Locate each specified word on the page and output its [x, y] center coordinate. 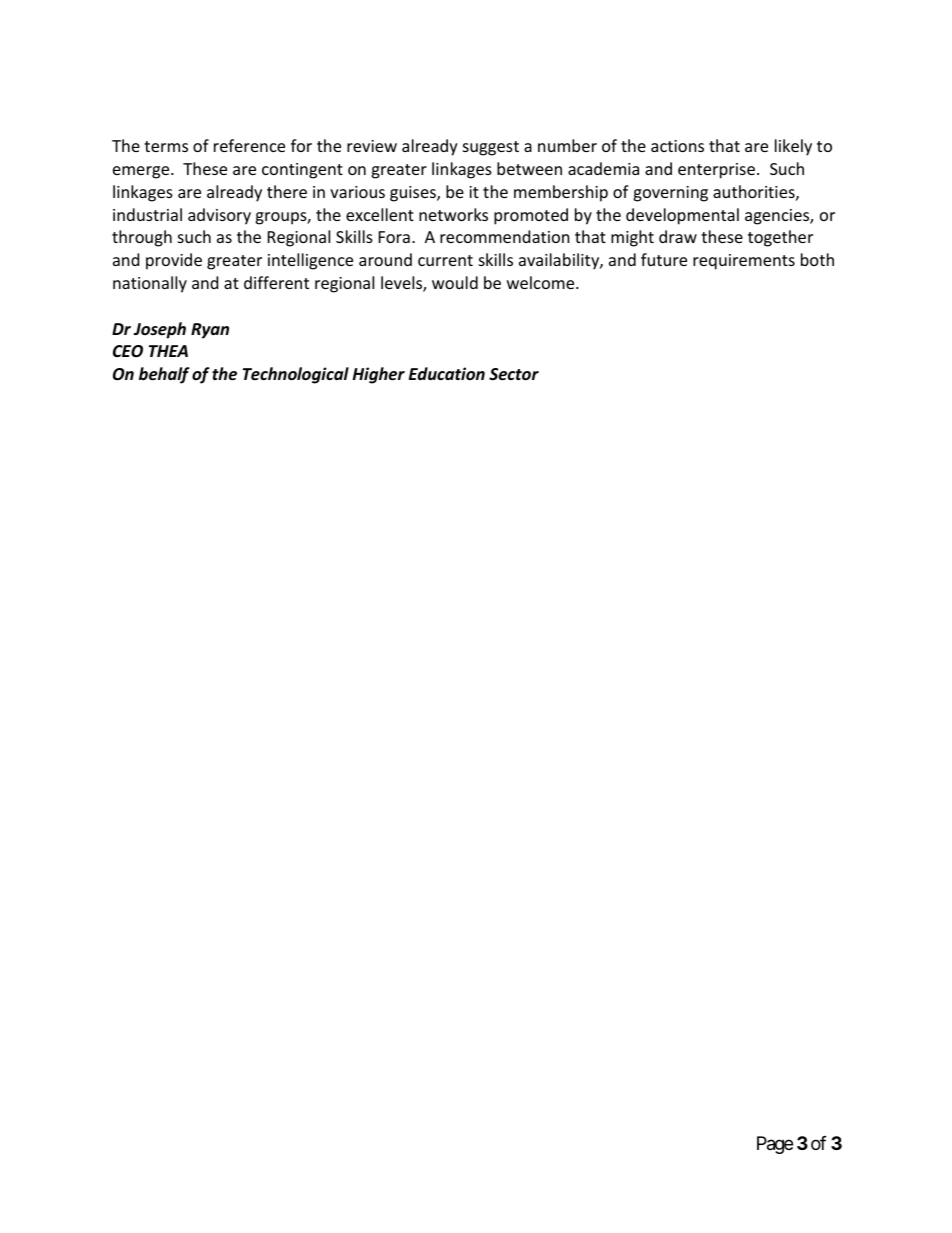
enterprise [716, 171]
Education [447, 373]
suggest [491, 148]
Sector [514, 374]
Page [775, 1145]
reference [249, 145]
